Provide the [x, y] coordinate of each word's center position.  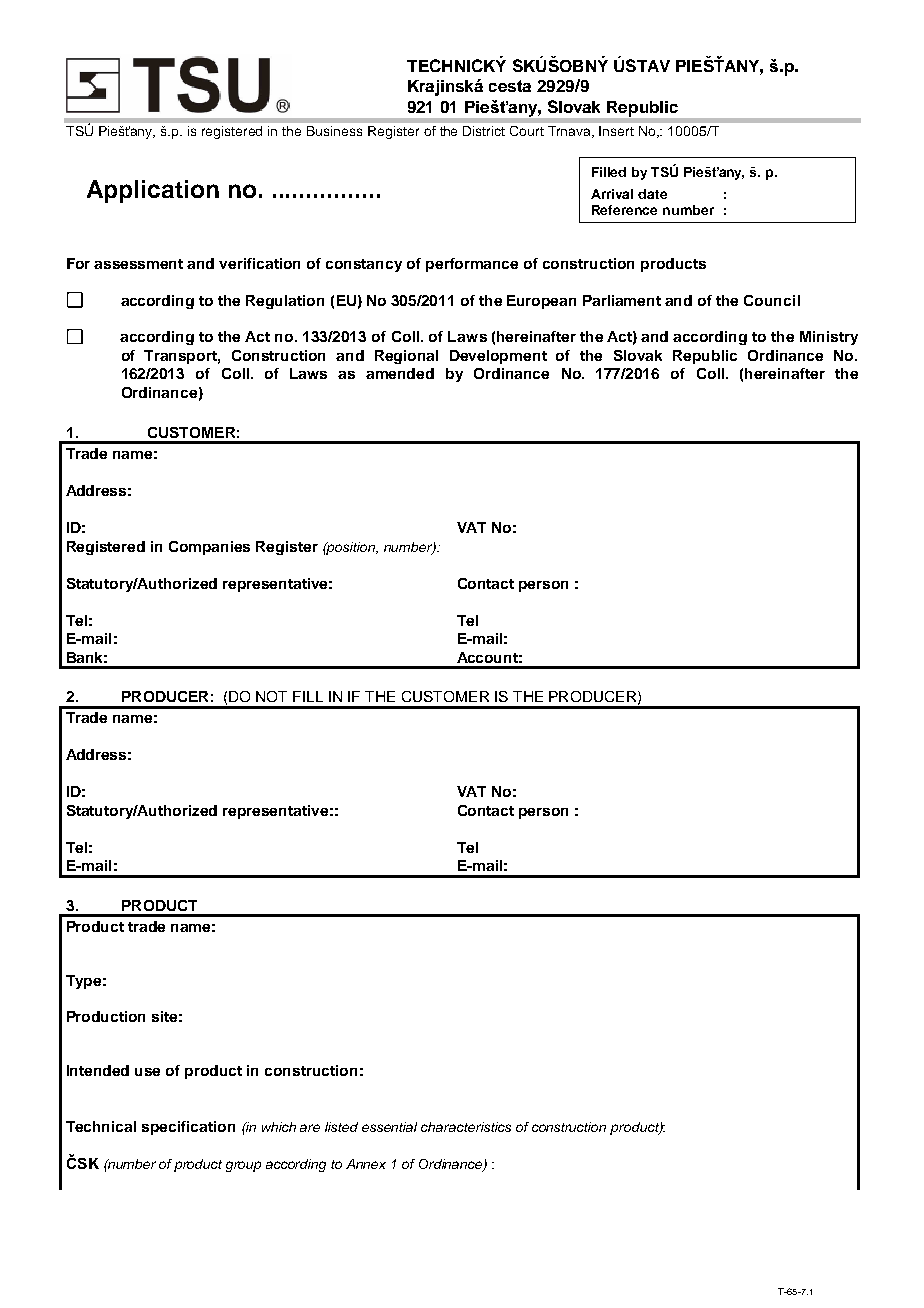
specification [188, 1128]
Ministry [829, 338]
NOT [271, 696]
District [484, 131]
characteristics [466, 1127]
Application [153, 191]
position [351, 548]
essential [389, 1127]
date [652, 194]
